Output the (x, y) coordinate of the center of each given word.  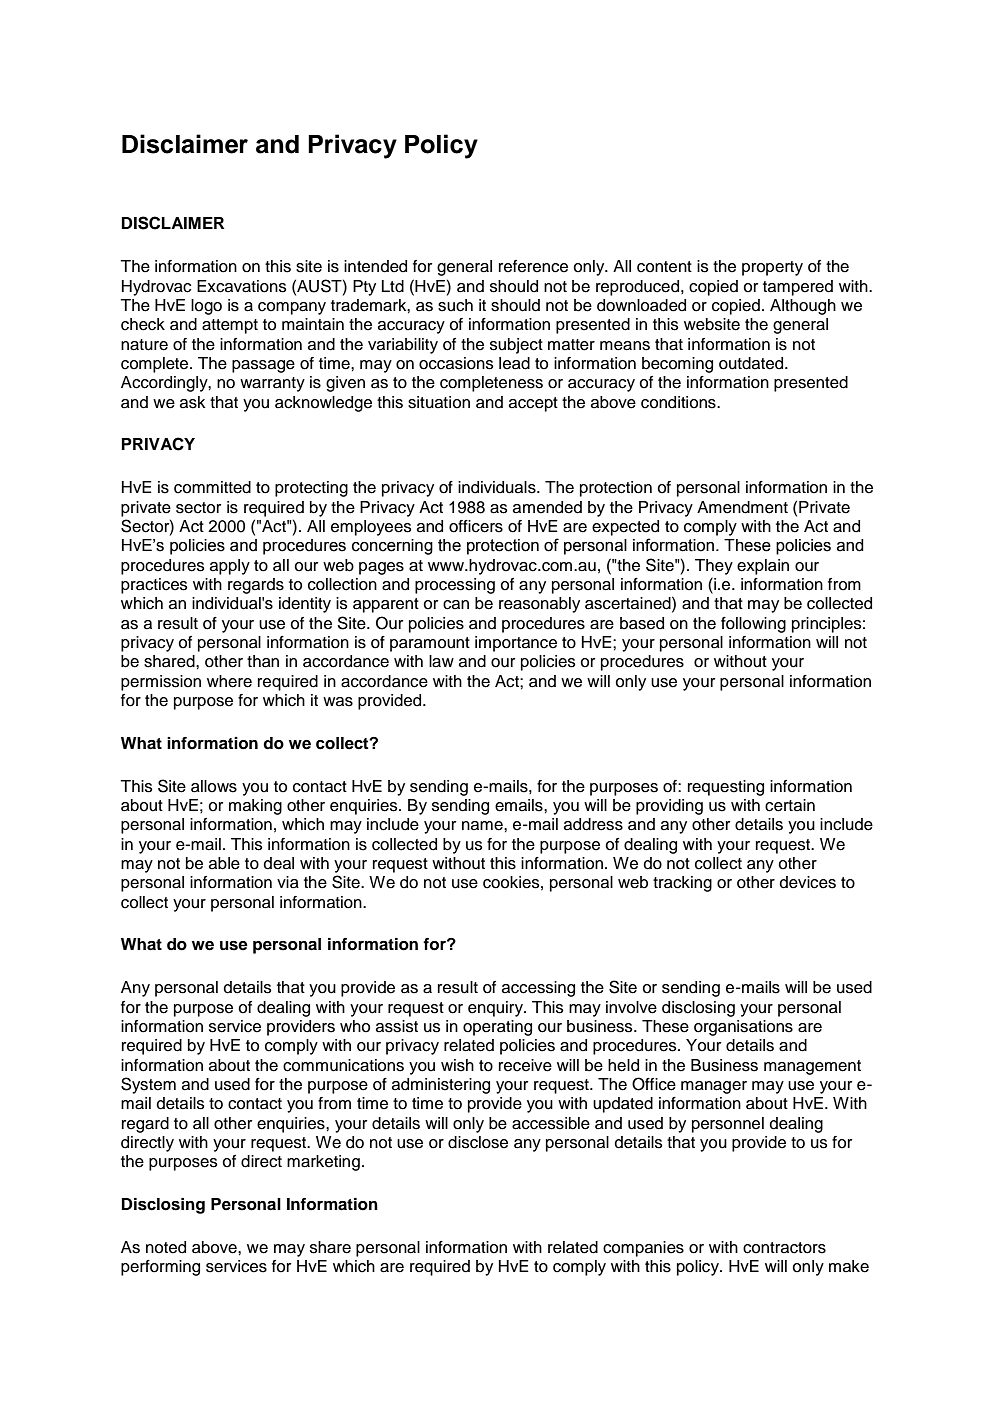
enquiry (496, 1009)
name (483, 826)
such (455, 305)
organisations (743, 1028)
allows (214, 786)
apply (230, 567)
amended (547, 507)
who (355, 1026)
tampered (798, 288)
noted (166, 1247)
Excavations (242, 286)
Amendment (742, 507)
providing (669, 807)
